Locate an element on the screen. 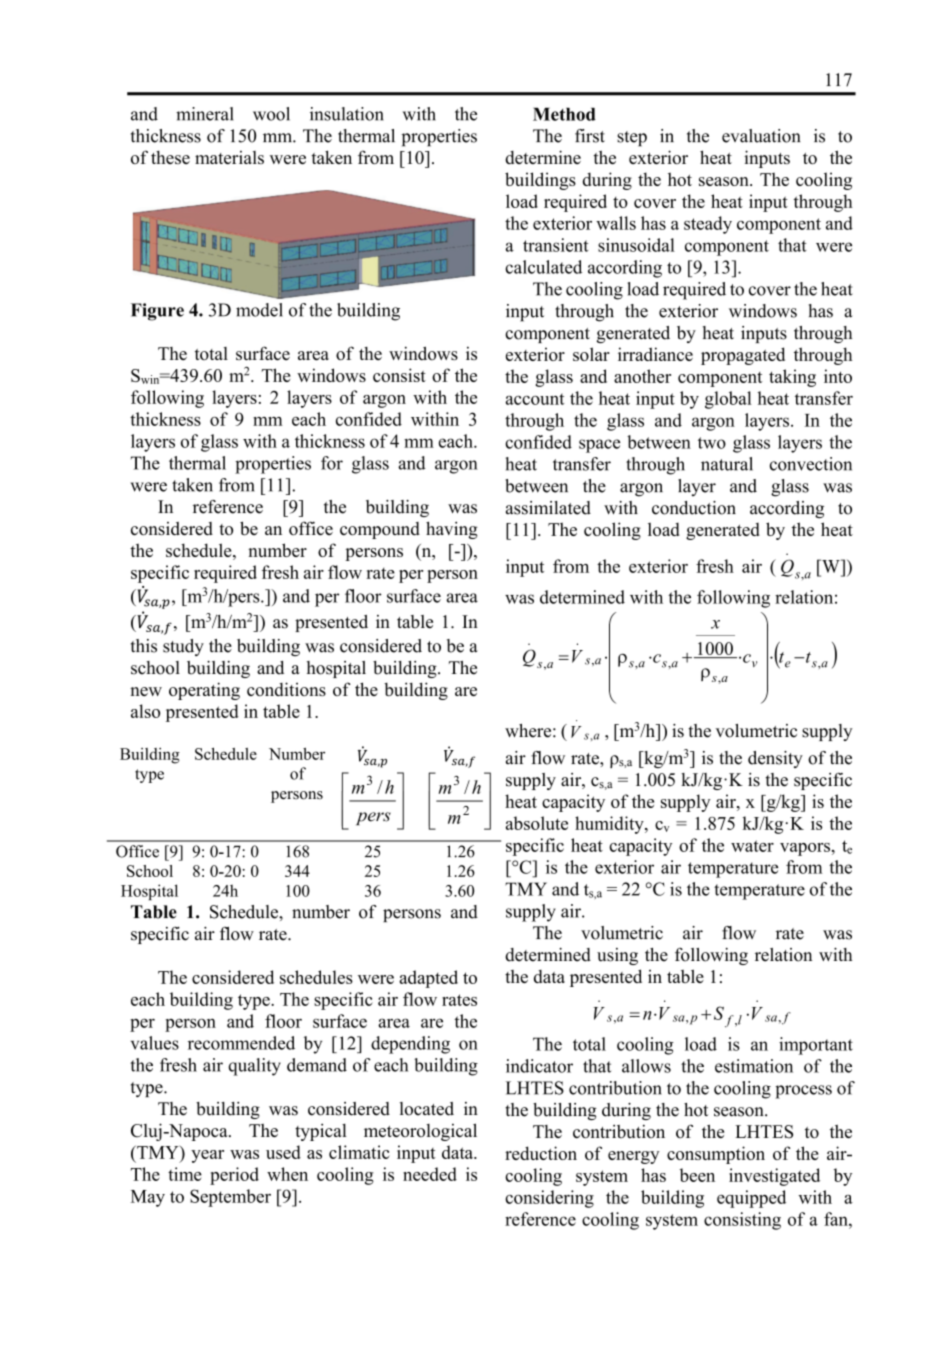 The height and width of the screenshot is (1349, 950). density is located at coordinates (775, 759).
